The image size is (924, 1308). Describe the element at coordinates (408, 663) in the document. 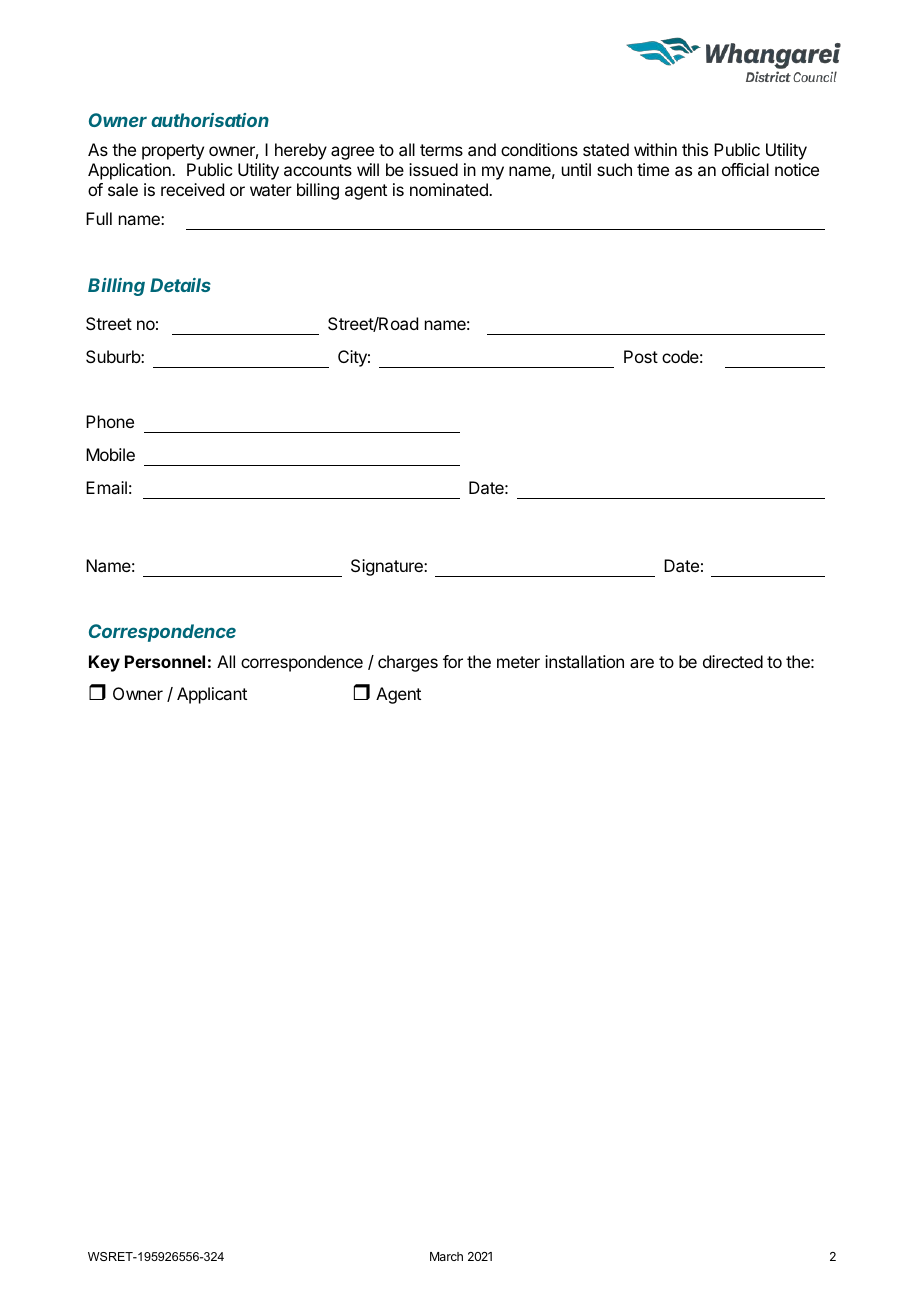

I see `charges` at that location.
